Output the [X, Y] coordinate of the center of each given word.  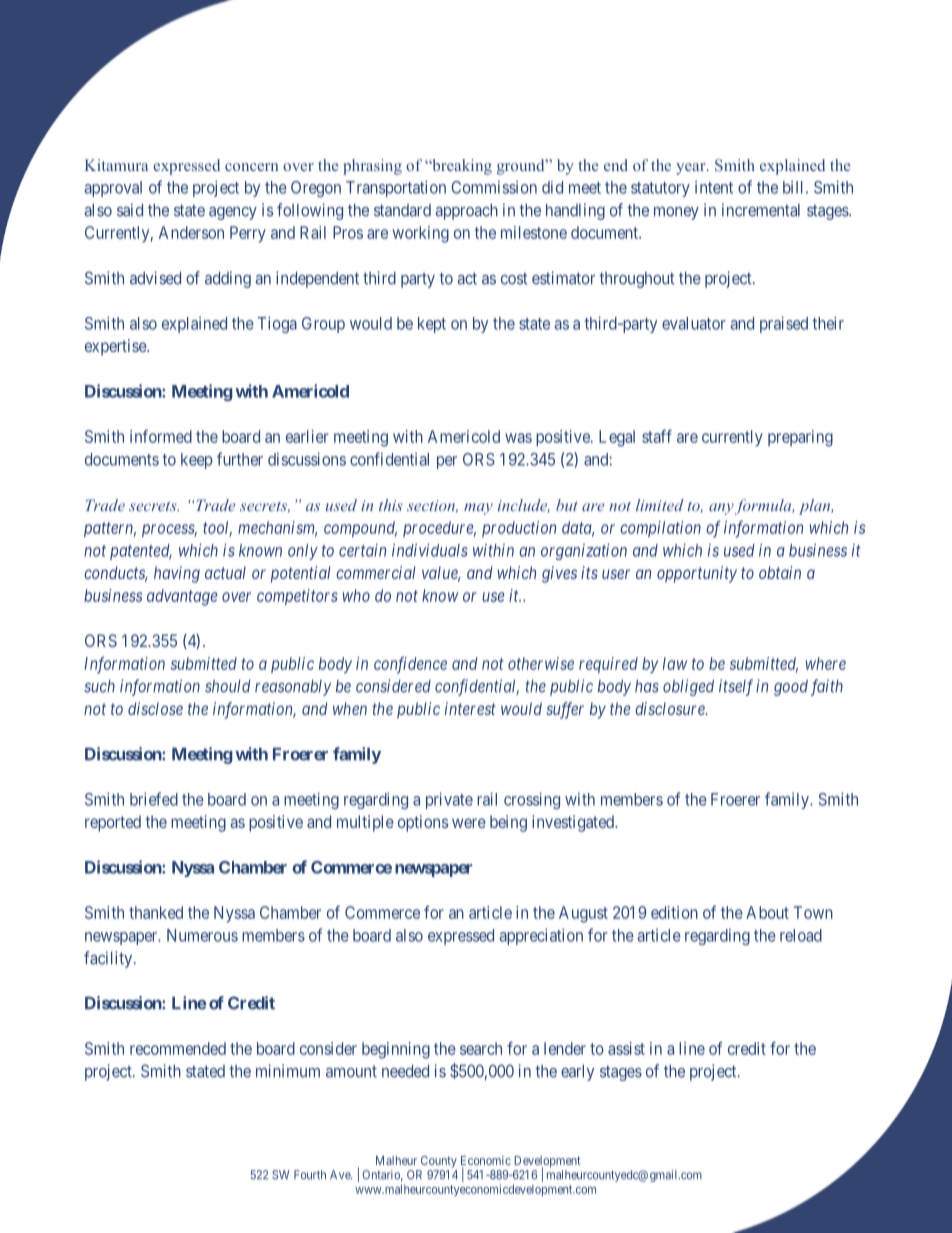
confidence [410, 665]
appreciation [541, 936]
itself [736, 687]
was [518, 438]
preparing [800, 438]
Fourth [310, 1175]
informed [161, 436]
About [767, 912]
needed [405, 1071]
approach [466, 212]
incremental [761, 210]
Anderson [191, 232]
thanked [156, 912]
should [228, 686]
